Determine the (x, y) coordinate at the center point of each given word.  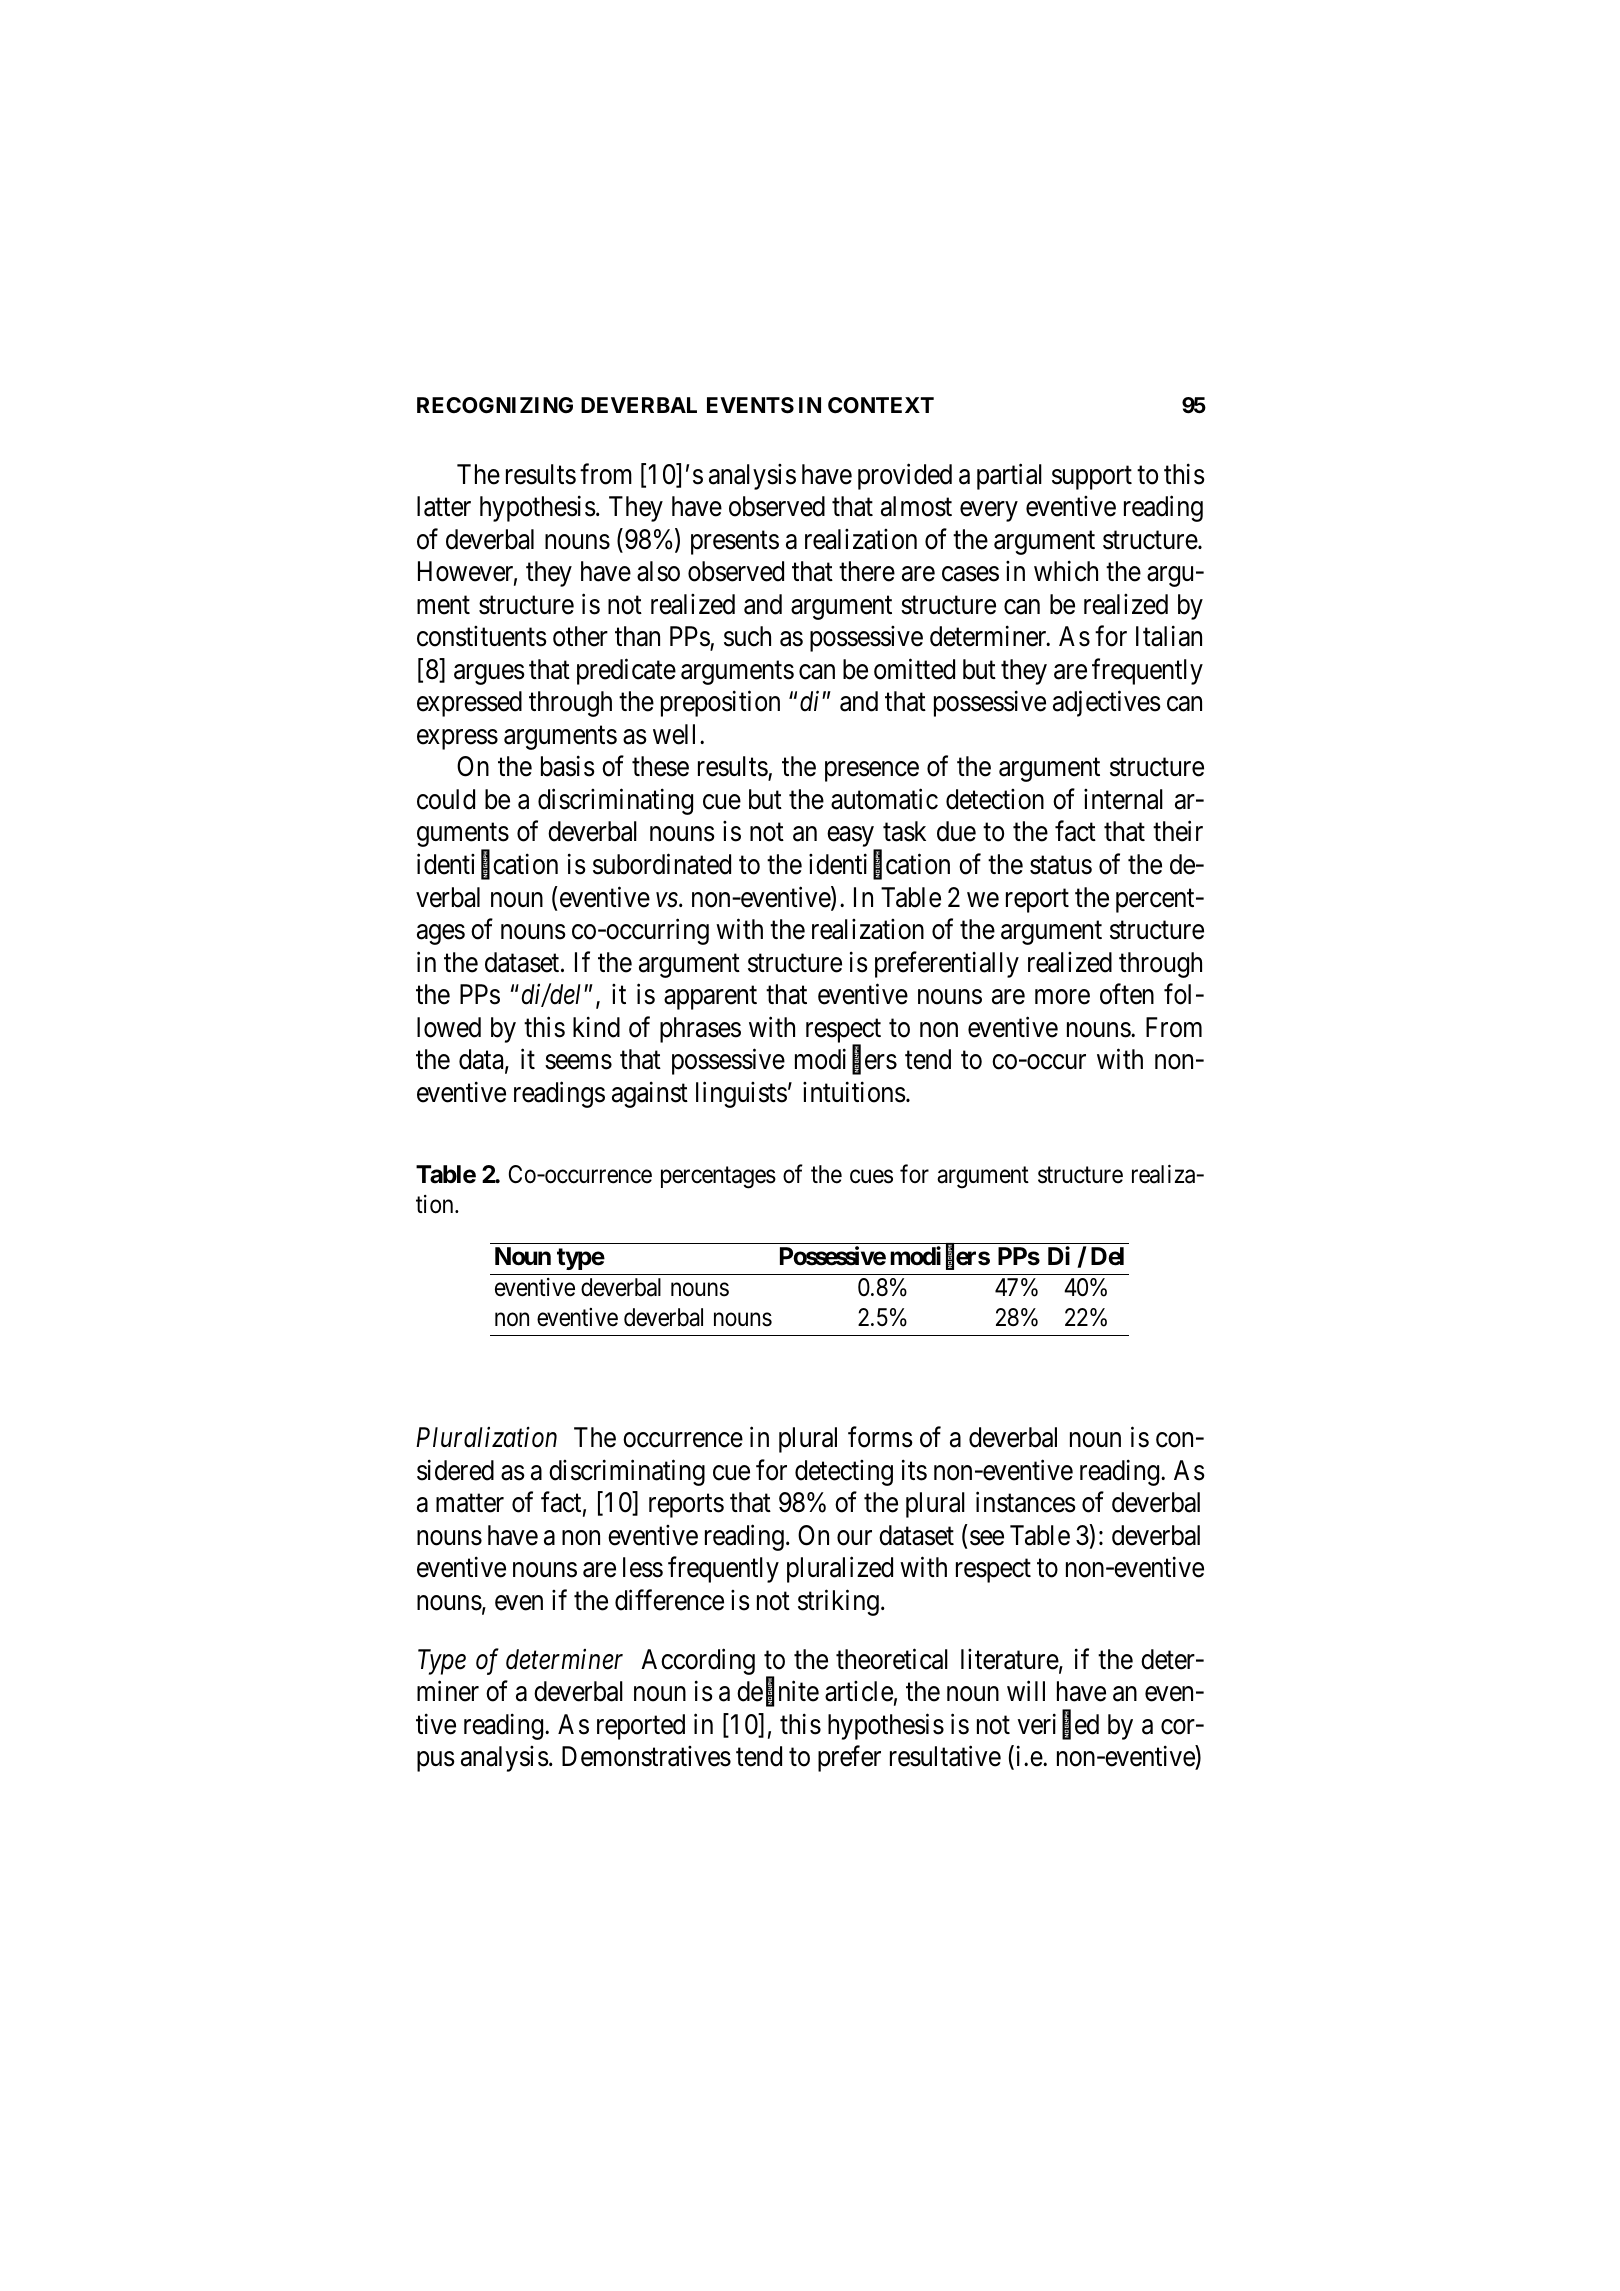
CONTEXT (881, 405)
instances (1026, 1502)
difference (669, 1600)
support (1092, 478)
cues (871, 1177)
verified (1058, 1725)
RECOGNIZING (495, 405)
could (446, 799)
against (650, 1094)
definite (778, 1692)
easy (852, 838)
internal (1123, 799)
